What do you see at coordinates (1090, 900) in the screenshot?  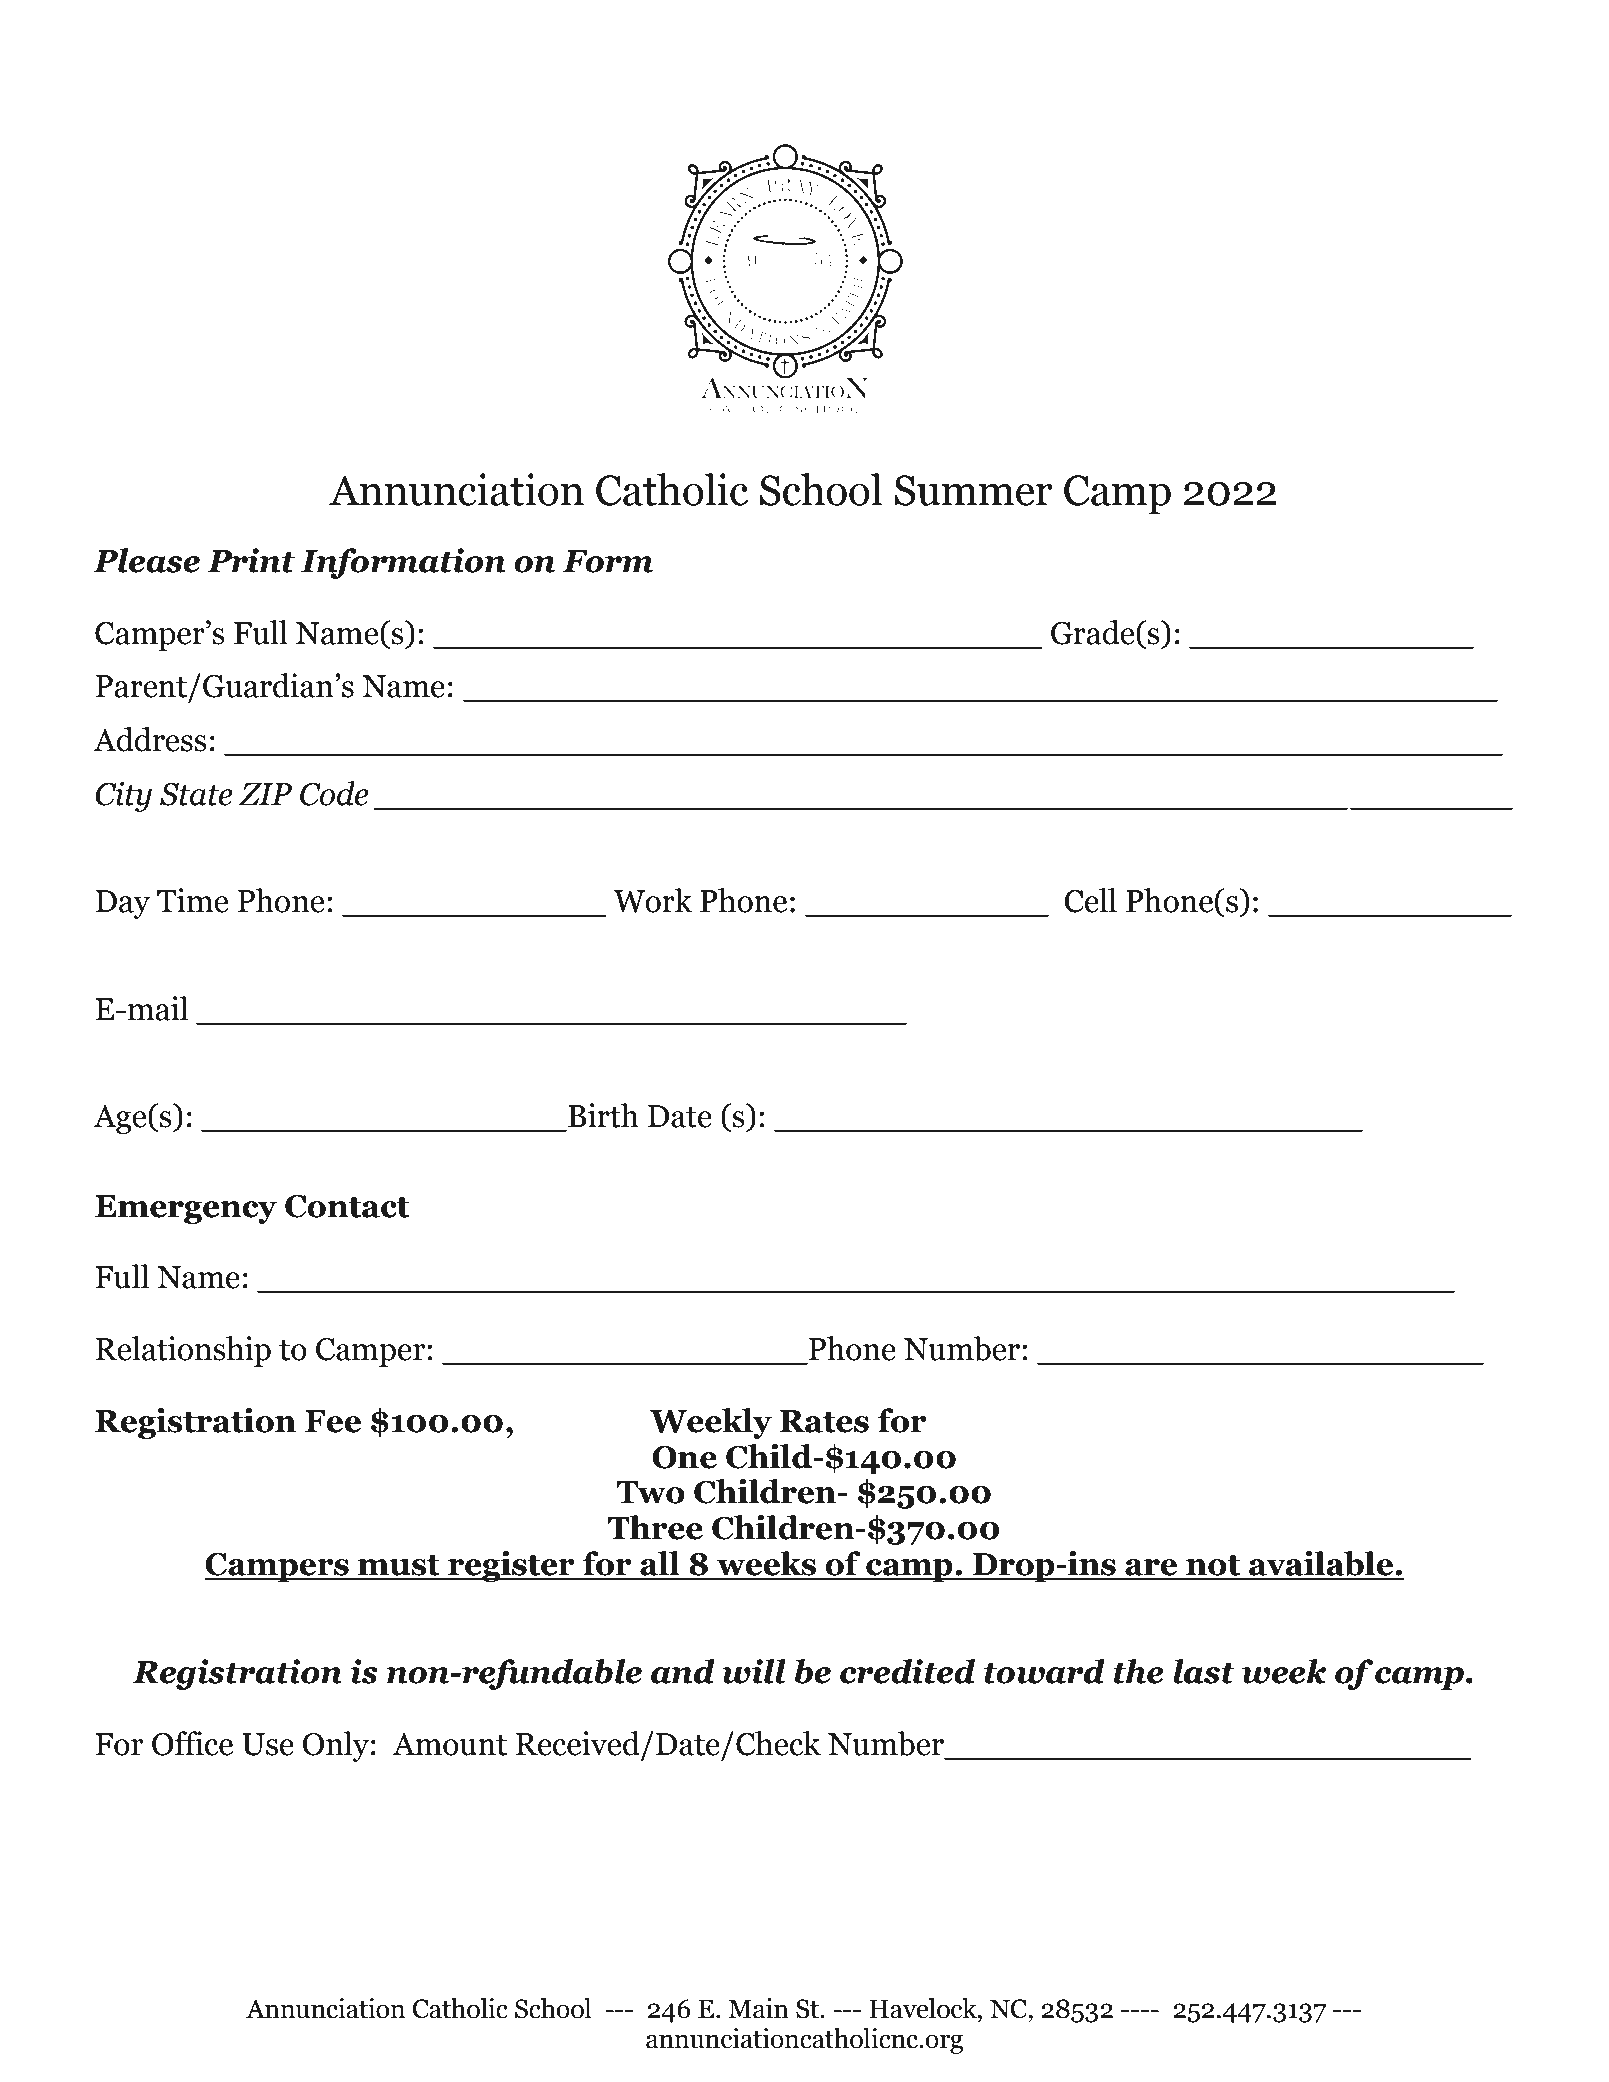 I see `Cell` at bounding box center [1090, 900].
